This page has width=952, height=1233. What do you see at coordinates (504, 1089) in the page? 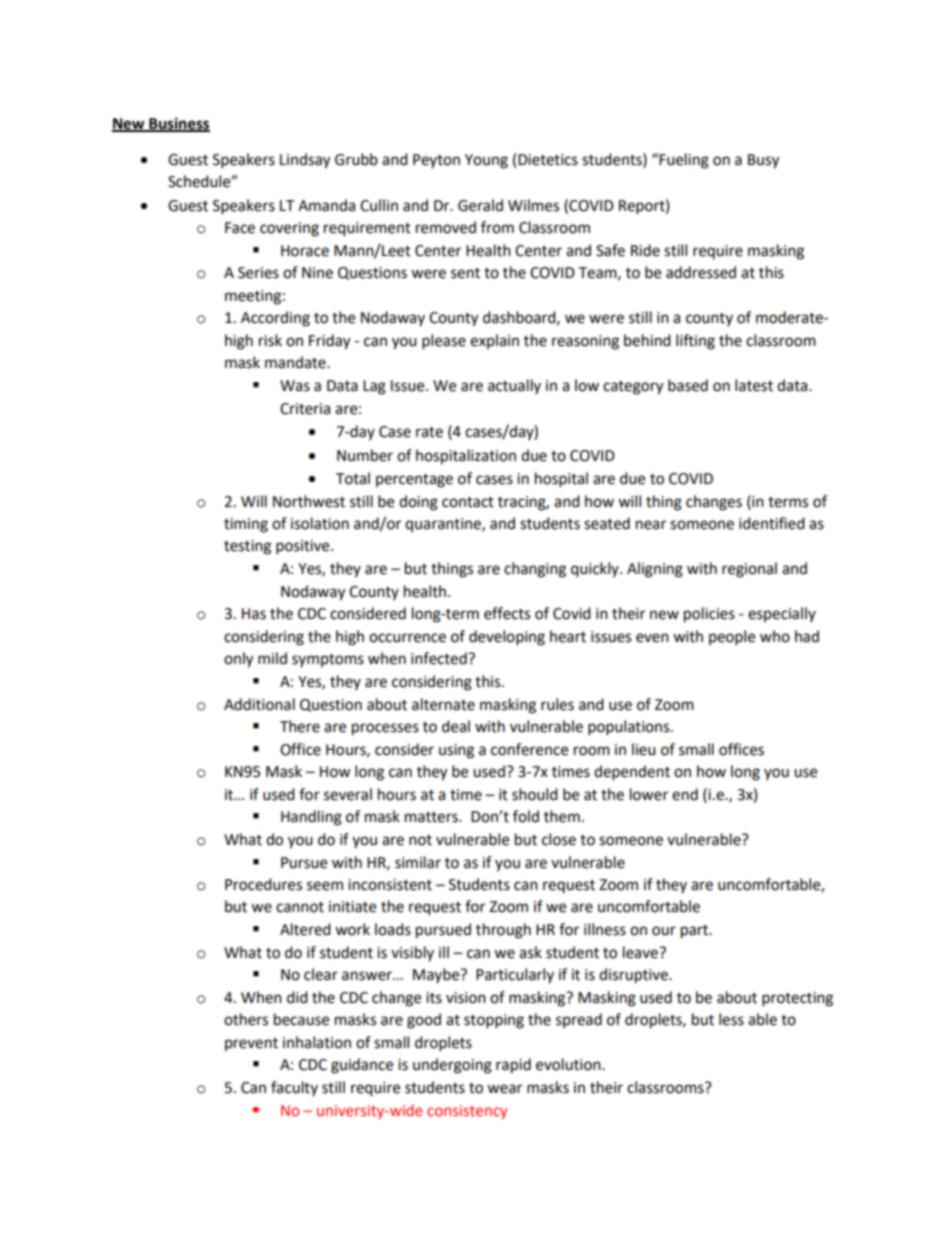
I see `wear` at bounding box center [504, 1089].
